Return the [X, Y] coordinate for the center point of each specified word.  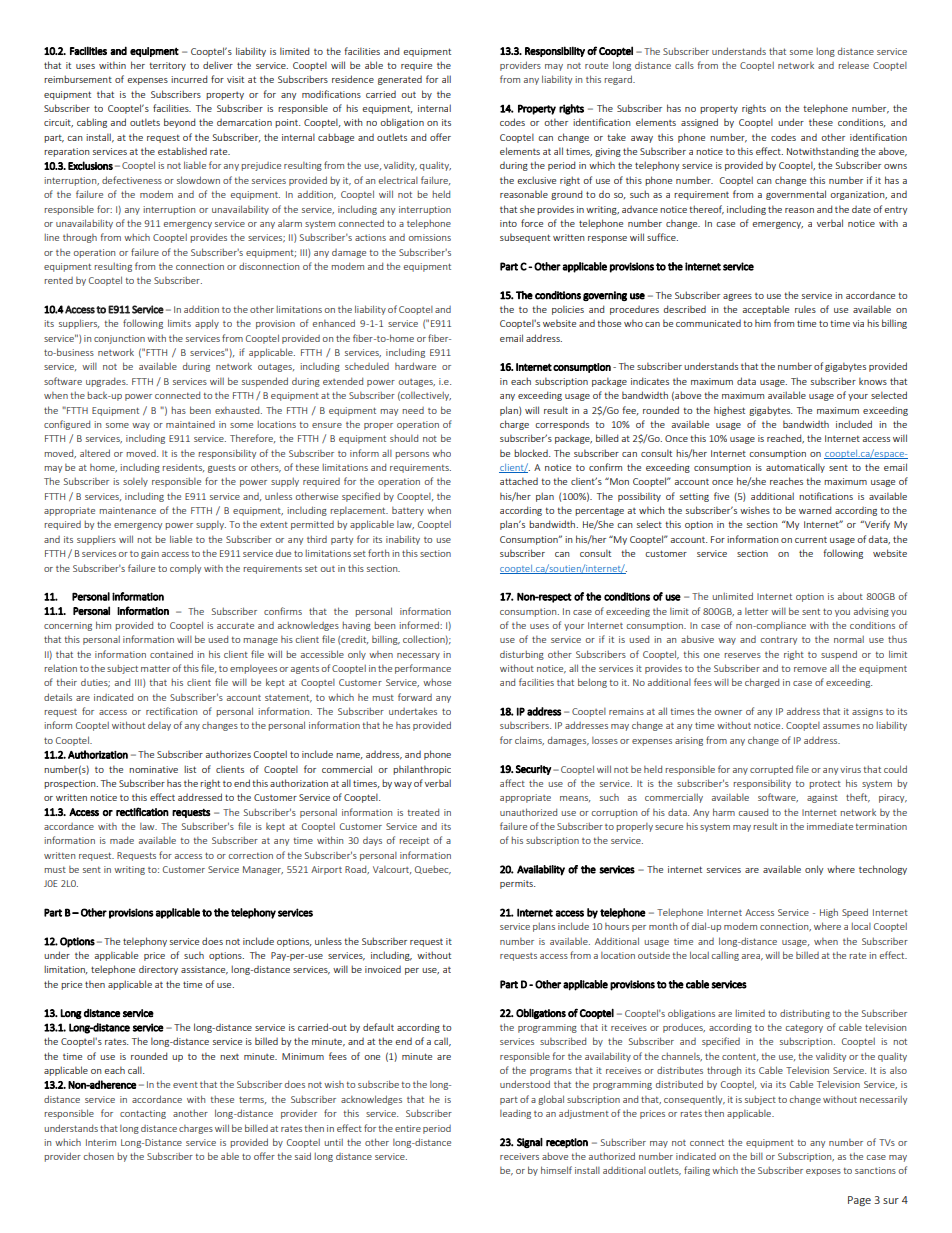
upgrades [107, 382]
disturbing [522, 655]
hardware [415, 366]
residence [353, 79]
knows [873, 381]
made [122, 840]
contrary [778, 640]
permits [517, 884]
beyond [179, 123]
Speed [855, 913]
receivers [519, 1156]
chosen [98, 1156]
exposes [823, 1172]
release [853, 65]
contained [171, 654]
